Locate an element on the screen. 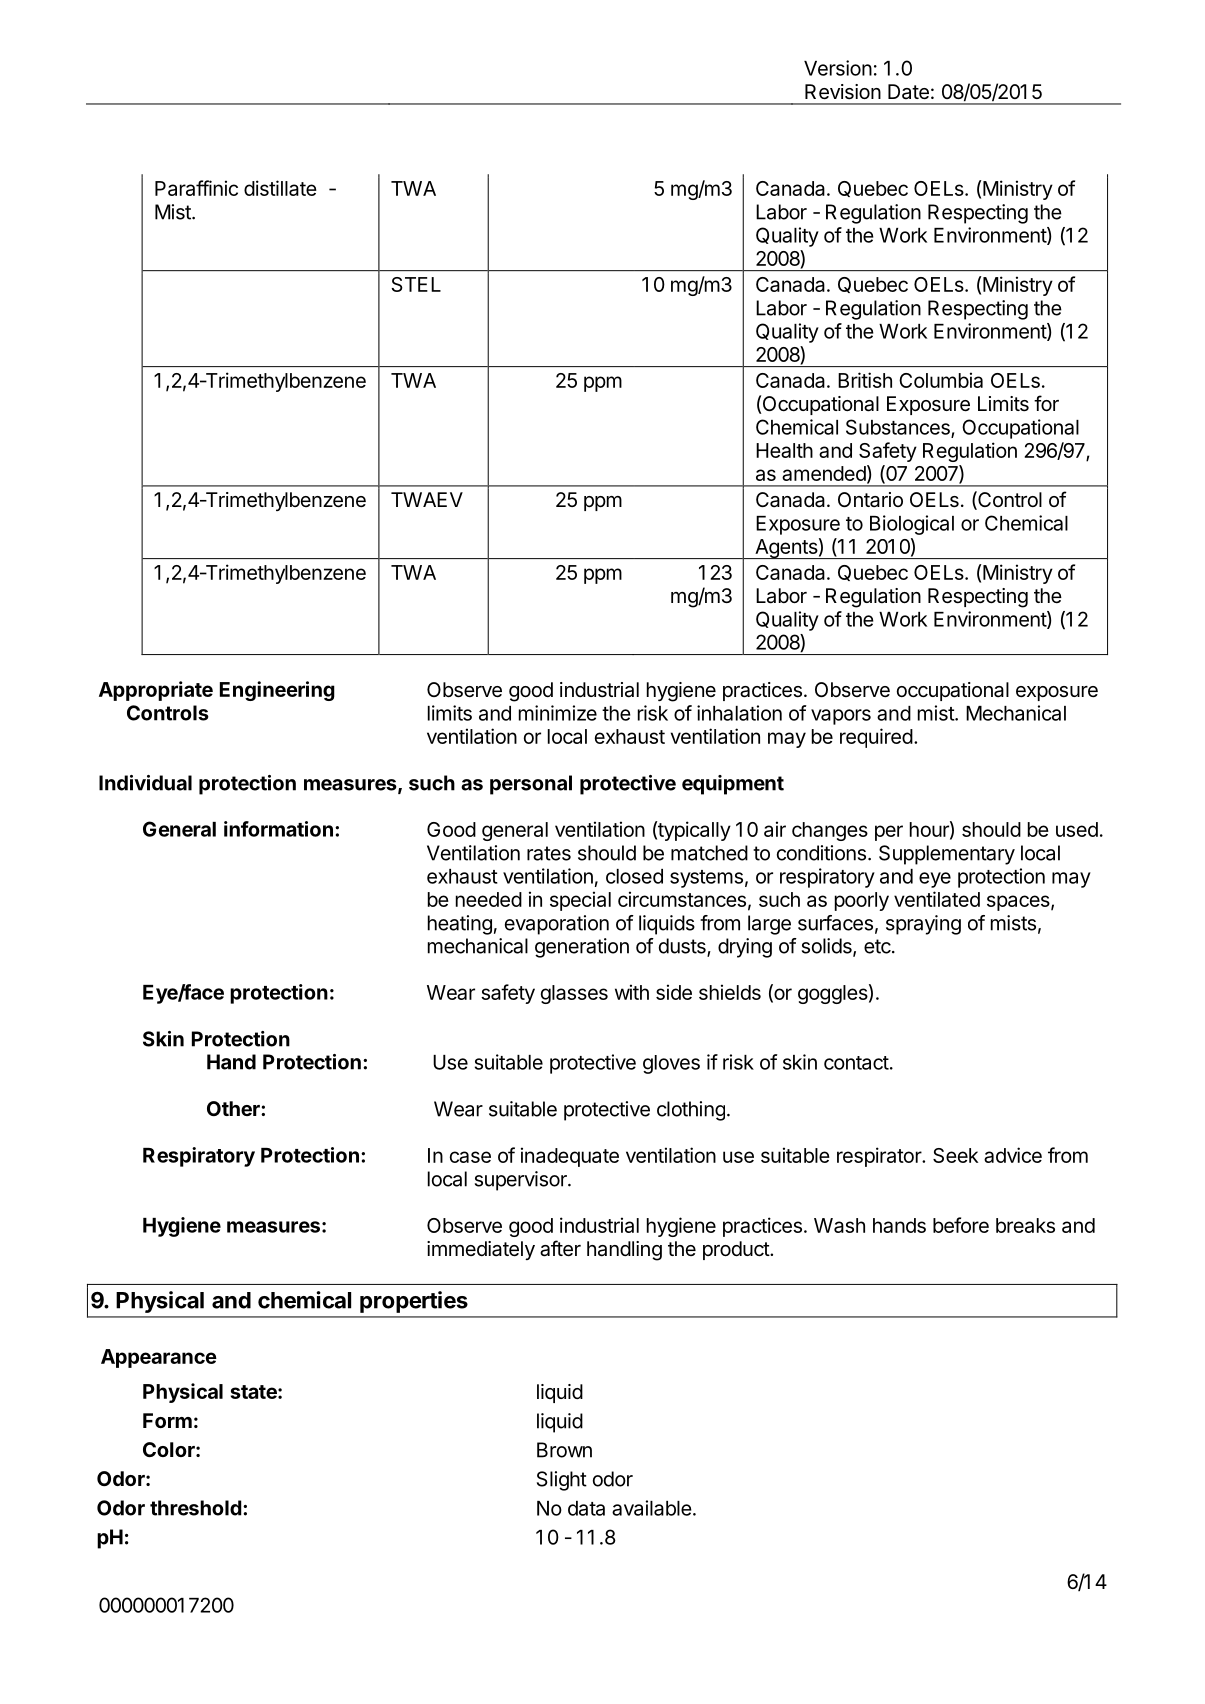  Brown is located at coordinates (564, 1450).
